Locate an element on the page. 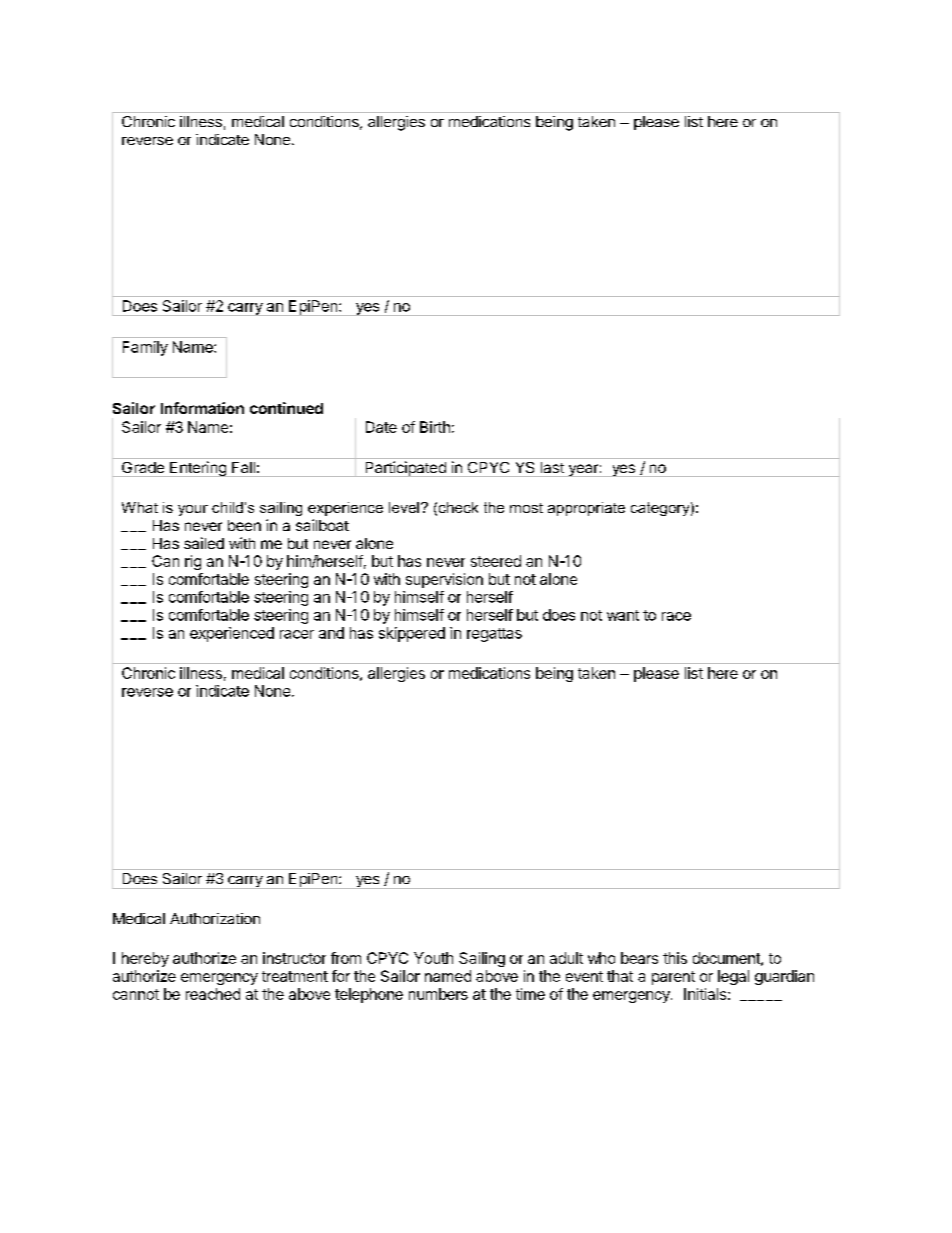 This page has height=1233, width=952. last is located at coordinates (552, 467).
